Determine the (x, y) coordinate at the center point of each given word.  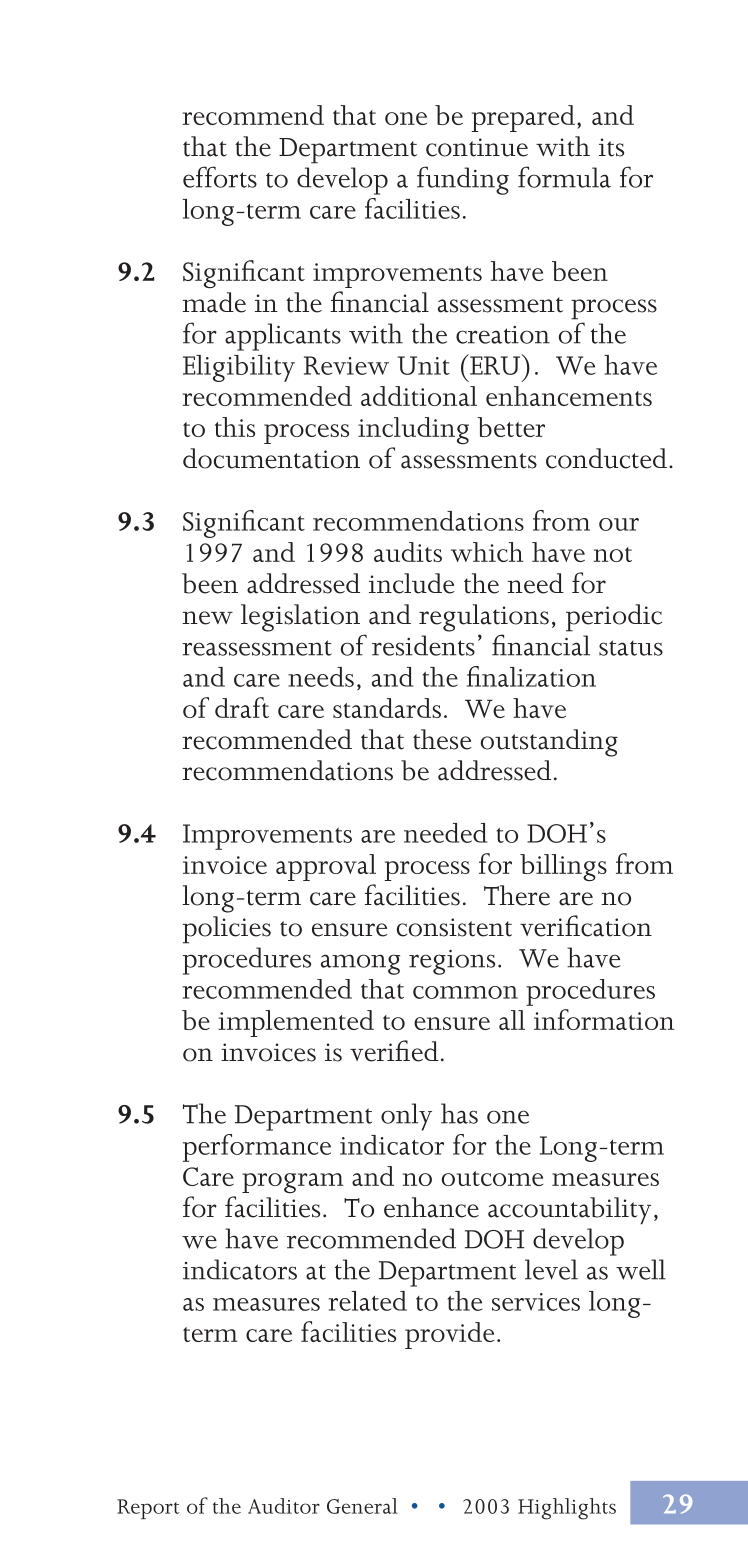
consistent (454, 927)
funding (463, 180)
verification (586, 926)
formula (564, 177)
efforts (220, 177)
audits (408, 552)
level (551, 1269)
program (293, 1183)
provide (449, 1335)
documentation (271, 458)
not (613, 554)
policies (227, 928)
